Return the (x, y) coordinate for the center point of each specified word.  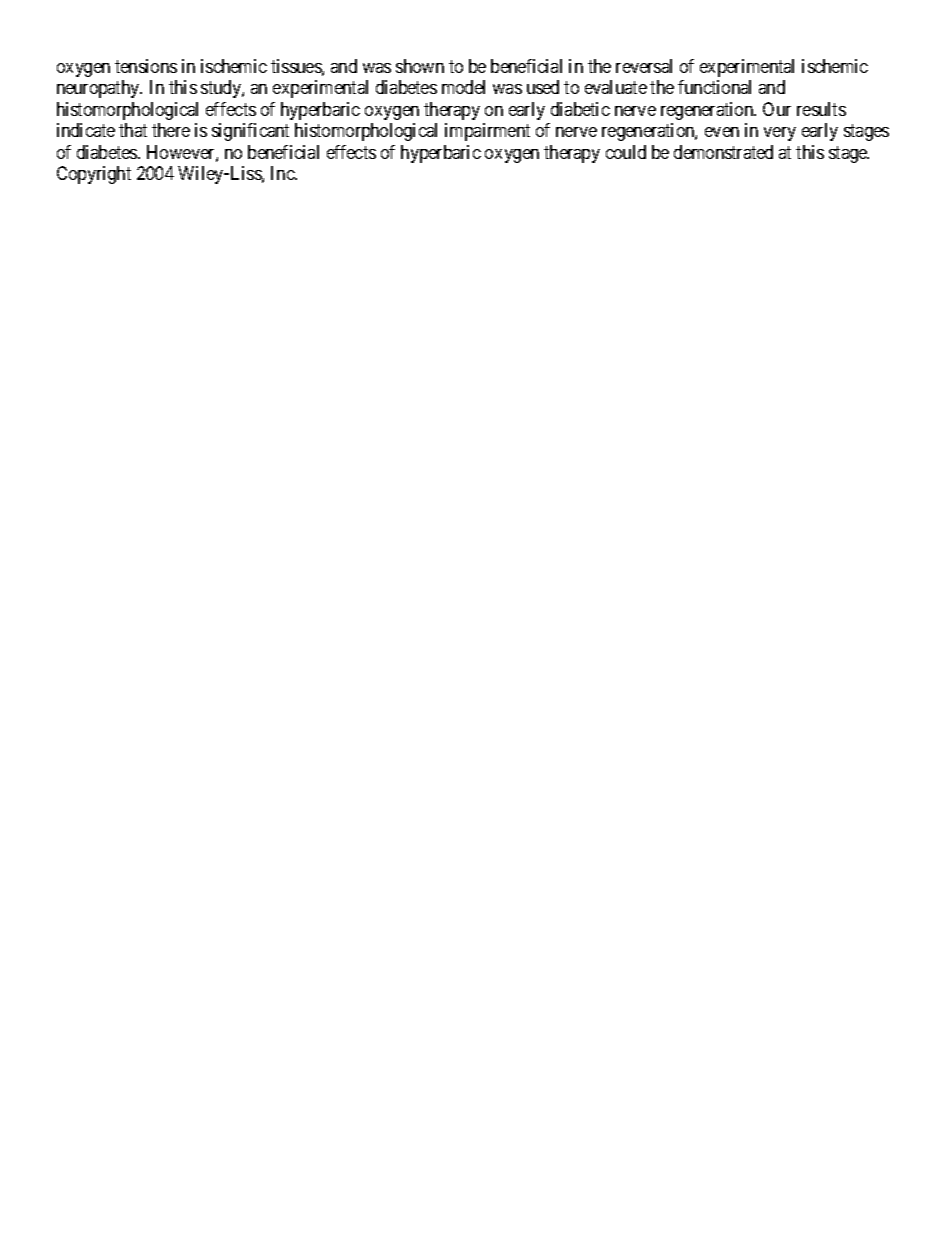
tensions (146, 66)
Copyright (94, 175)
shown (420, 66)
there (171, 130)
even (722, 132)
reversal (644, 66)
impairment (487, 132)
